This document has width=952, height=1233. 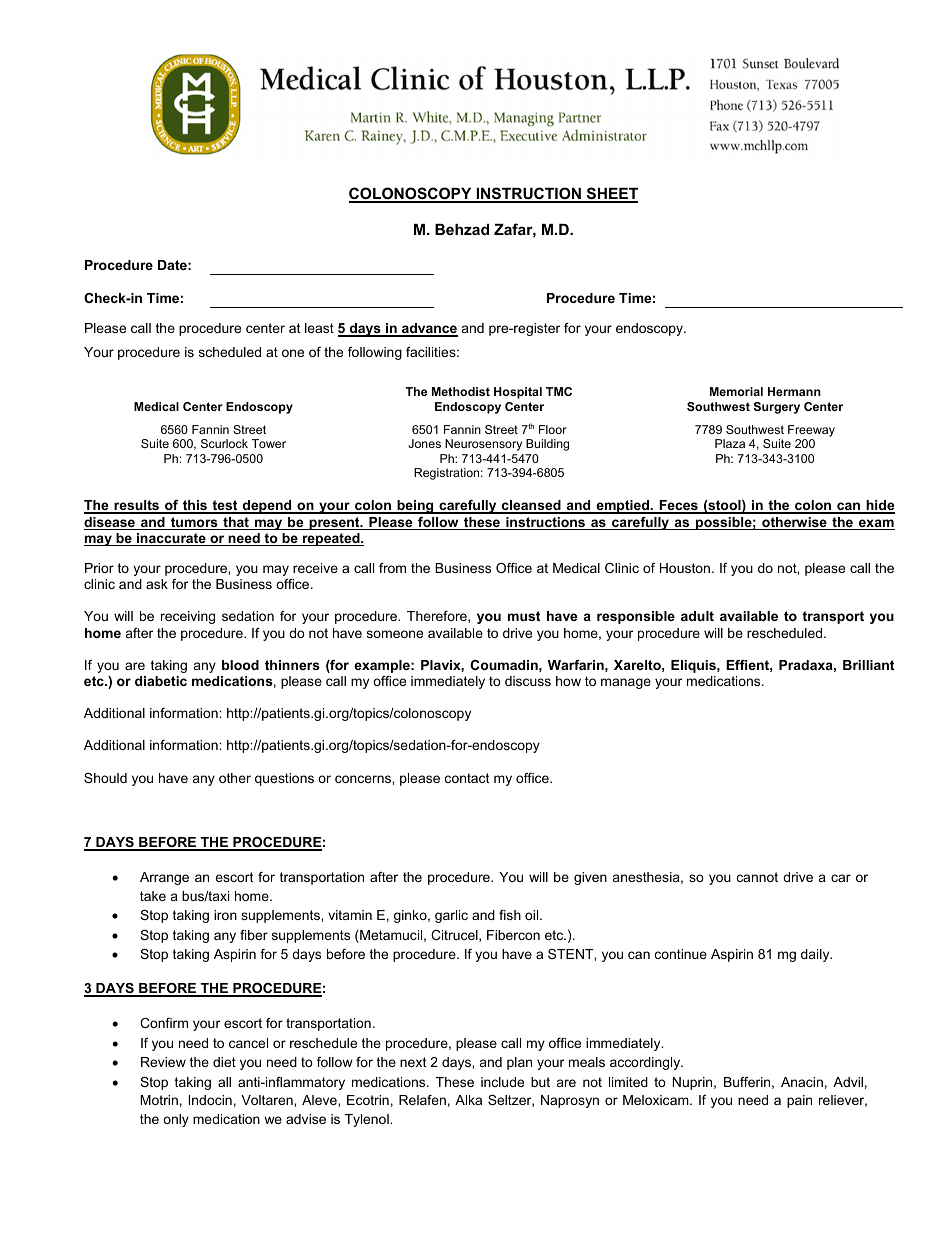 I want to click on Indocin, so click(x=210, y=1100).
